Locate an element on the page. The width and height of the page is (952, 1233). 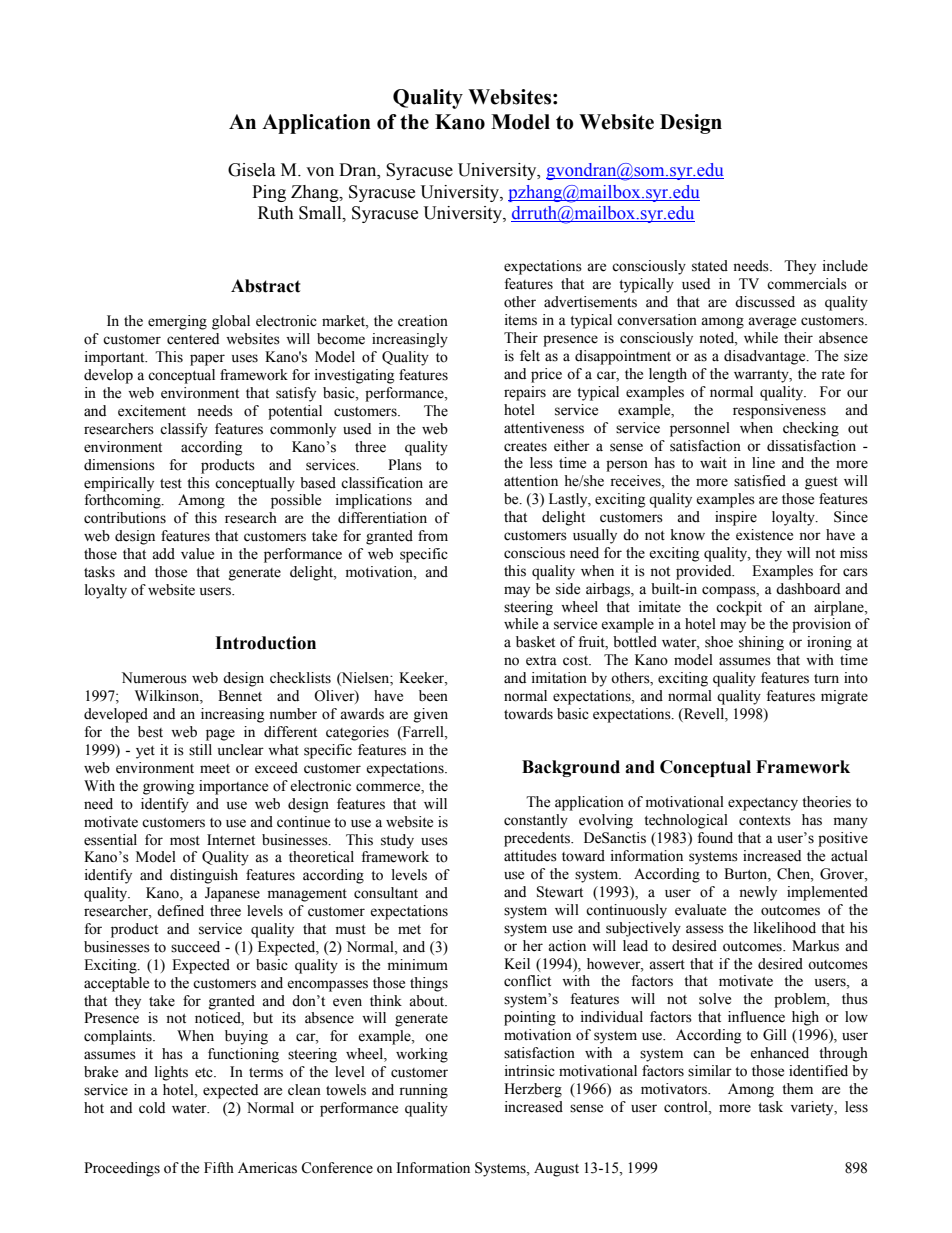
items is located at coordinates (521, 320).
